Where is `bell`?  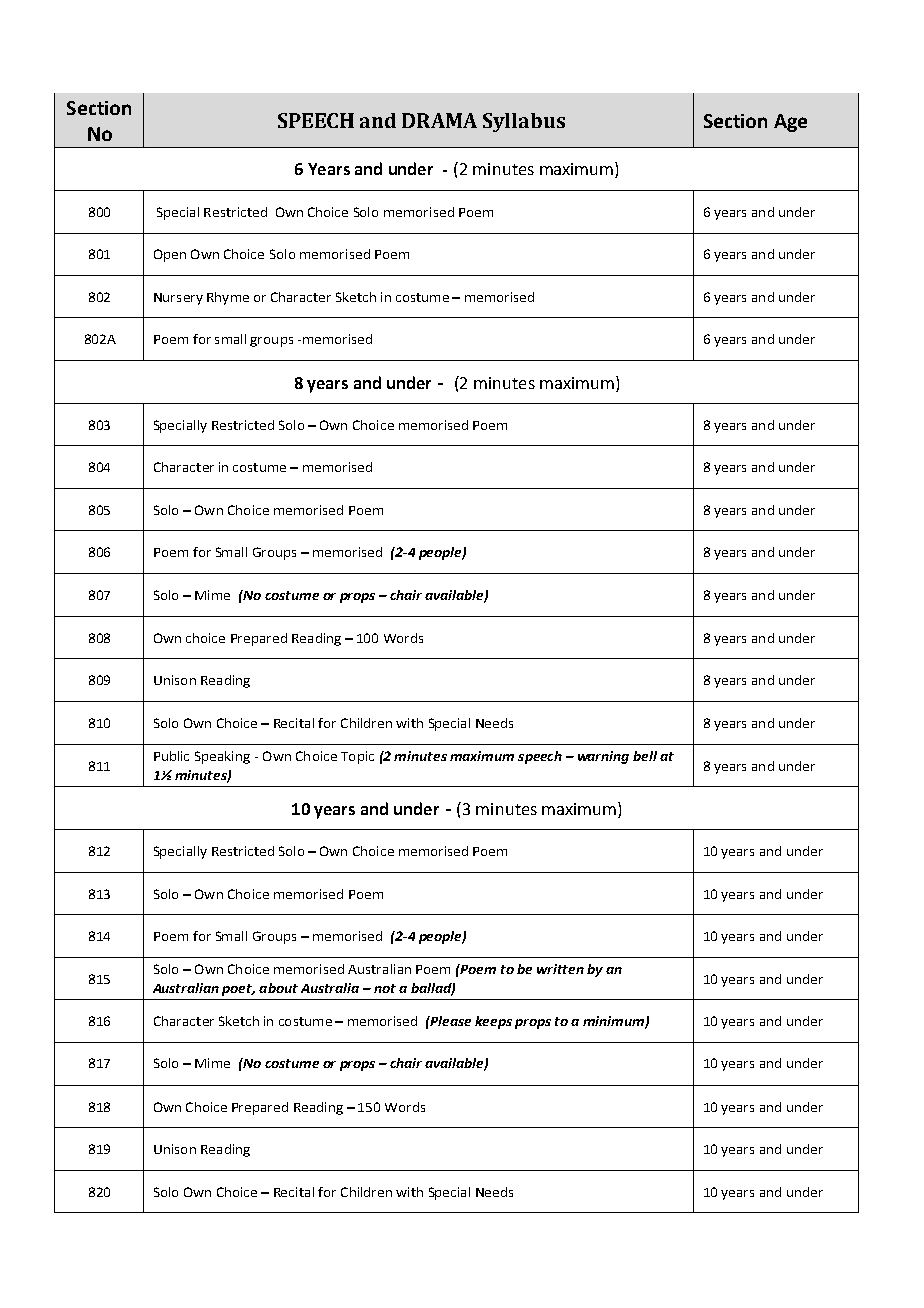
bell is located at coordinates (645, 756).
